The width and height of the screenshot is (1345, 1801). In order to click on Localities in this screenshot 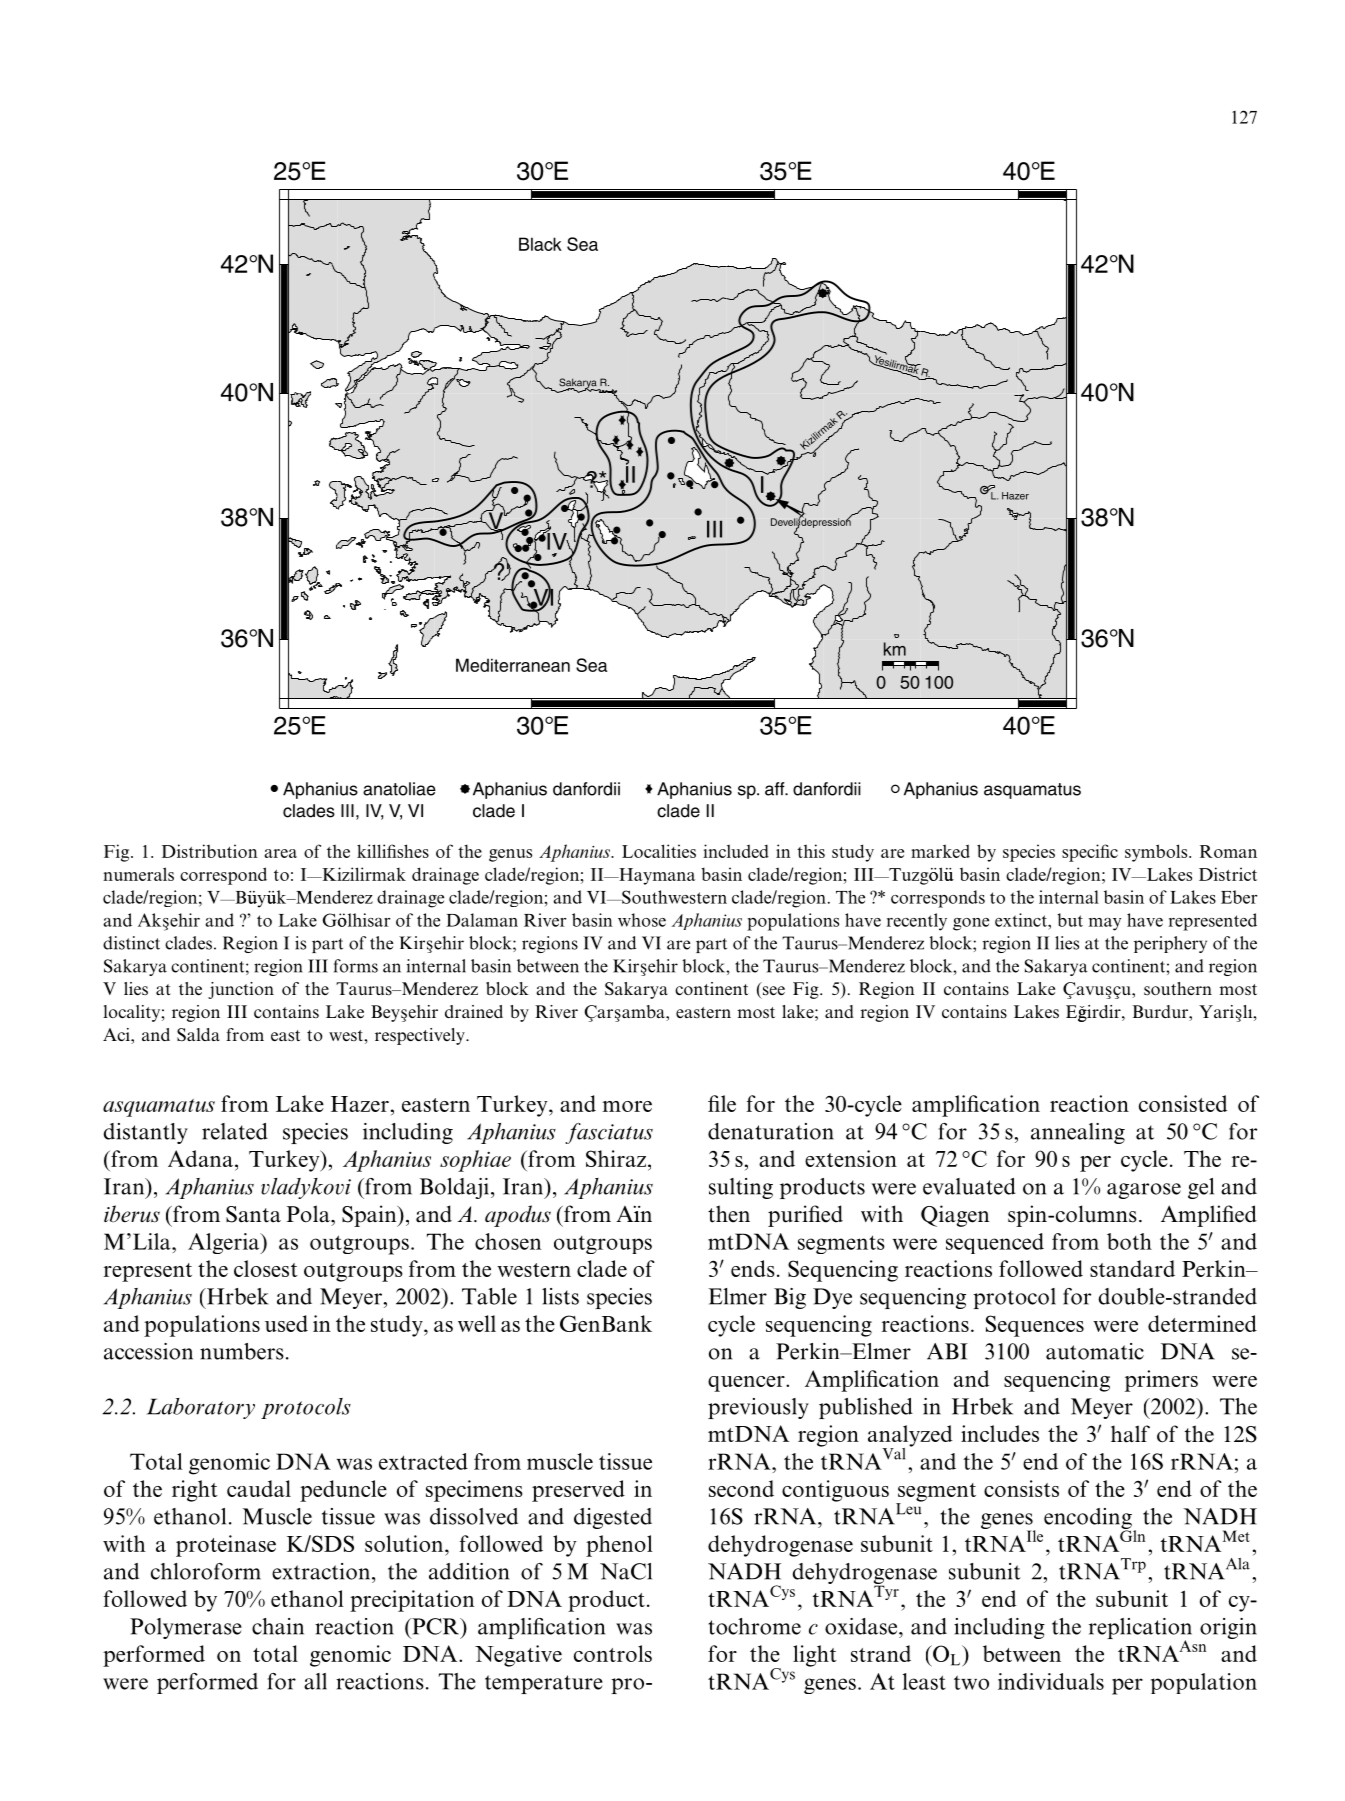, I will do `click(659, 851)`.
